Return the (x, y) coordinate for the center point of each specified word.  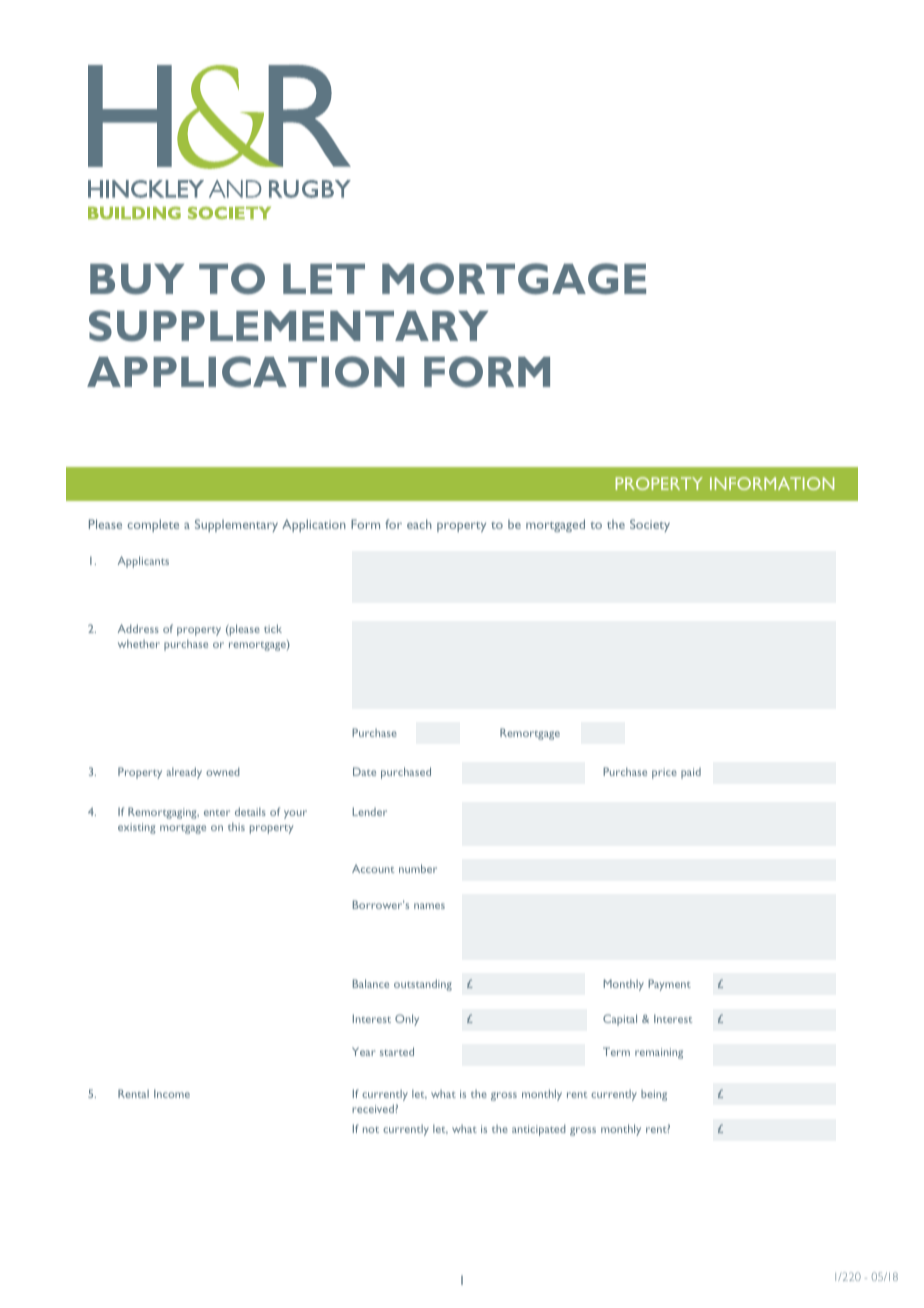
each (419, 524)
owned (222, 771)
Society (650, 525)
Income (172, 1093)
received (374, 1108)
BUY (137, 279)
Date (364, 771)
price (664, 773)
